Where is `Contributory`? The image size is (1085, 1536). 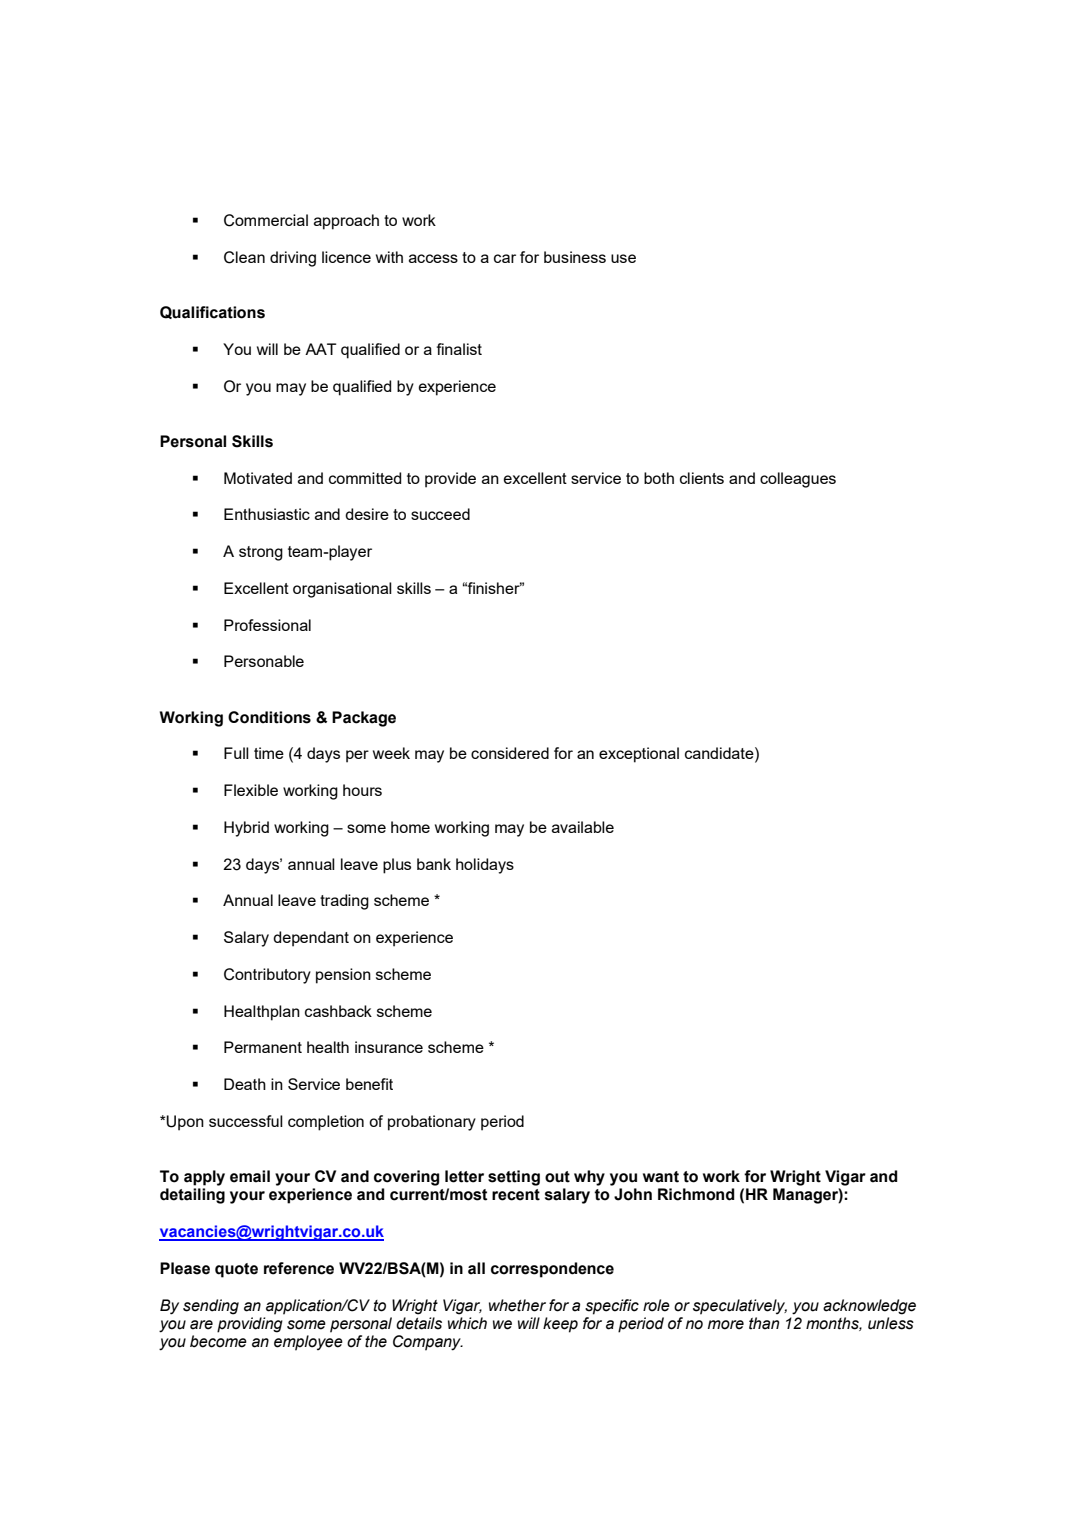 Contributory is located at coordinates (267, 976).
